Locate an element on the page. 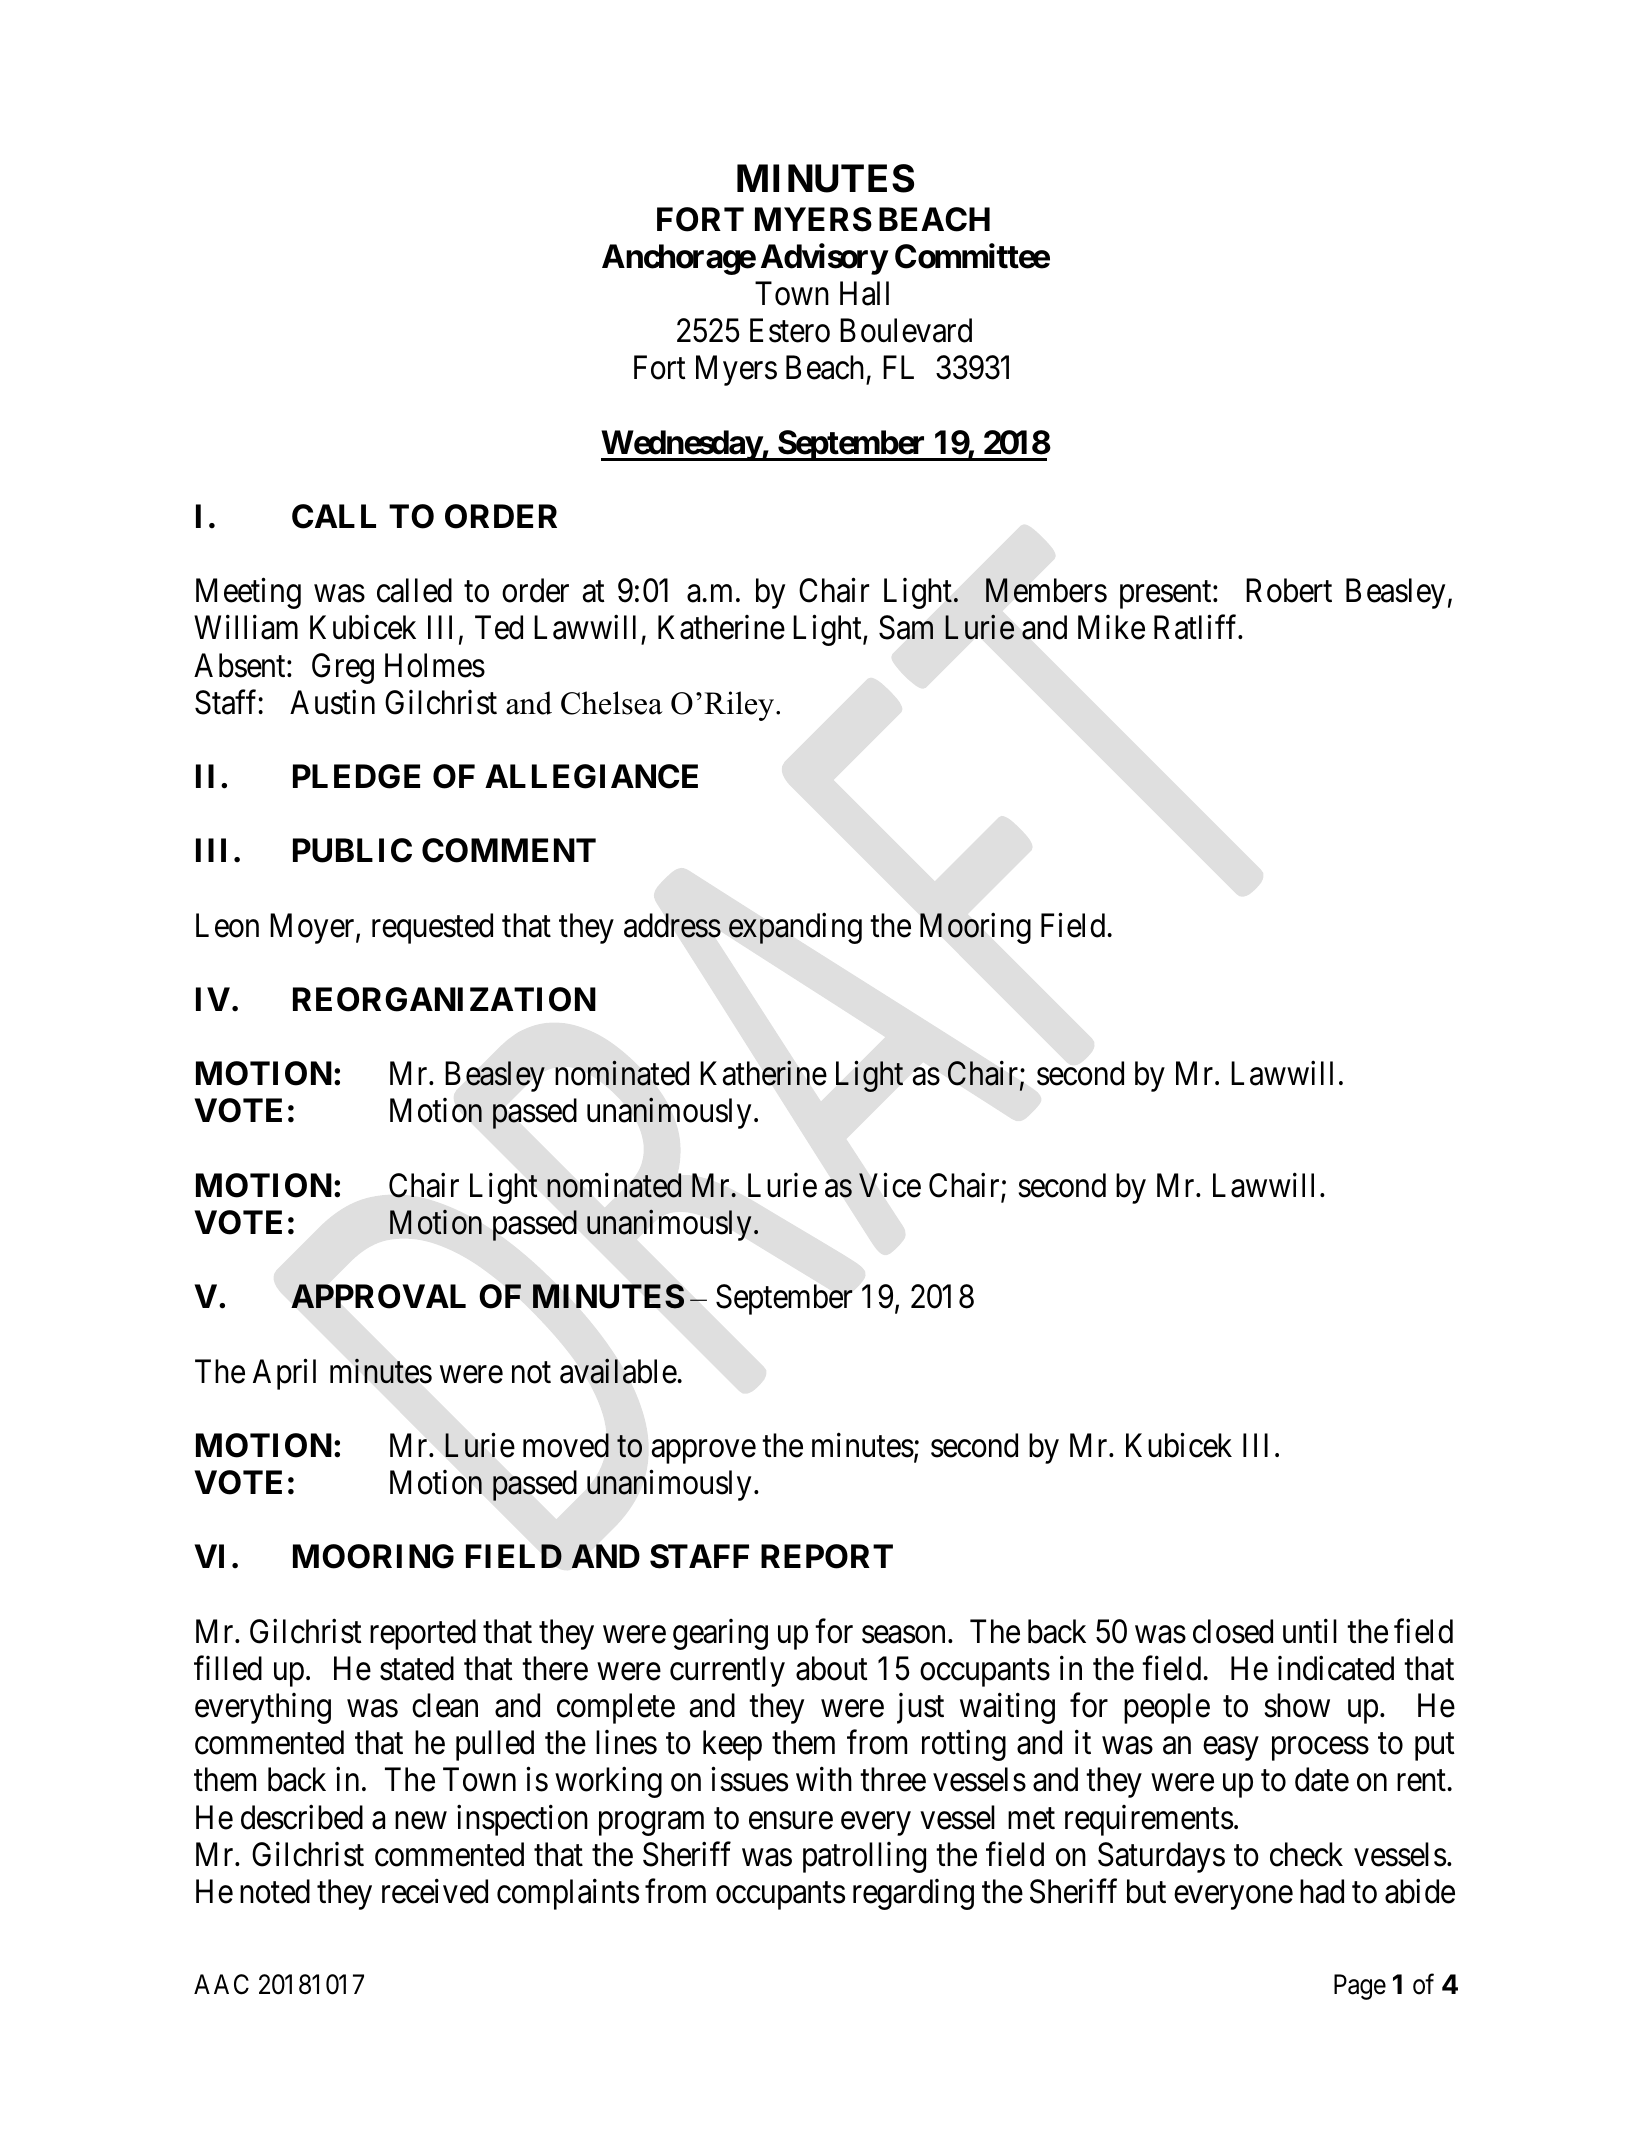 The height and width of the page is (2133, 1648). expanding is located at coordinates (795, 928).
